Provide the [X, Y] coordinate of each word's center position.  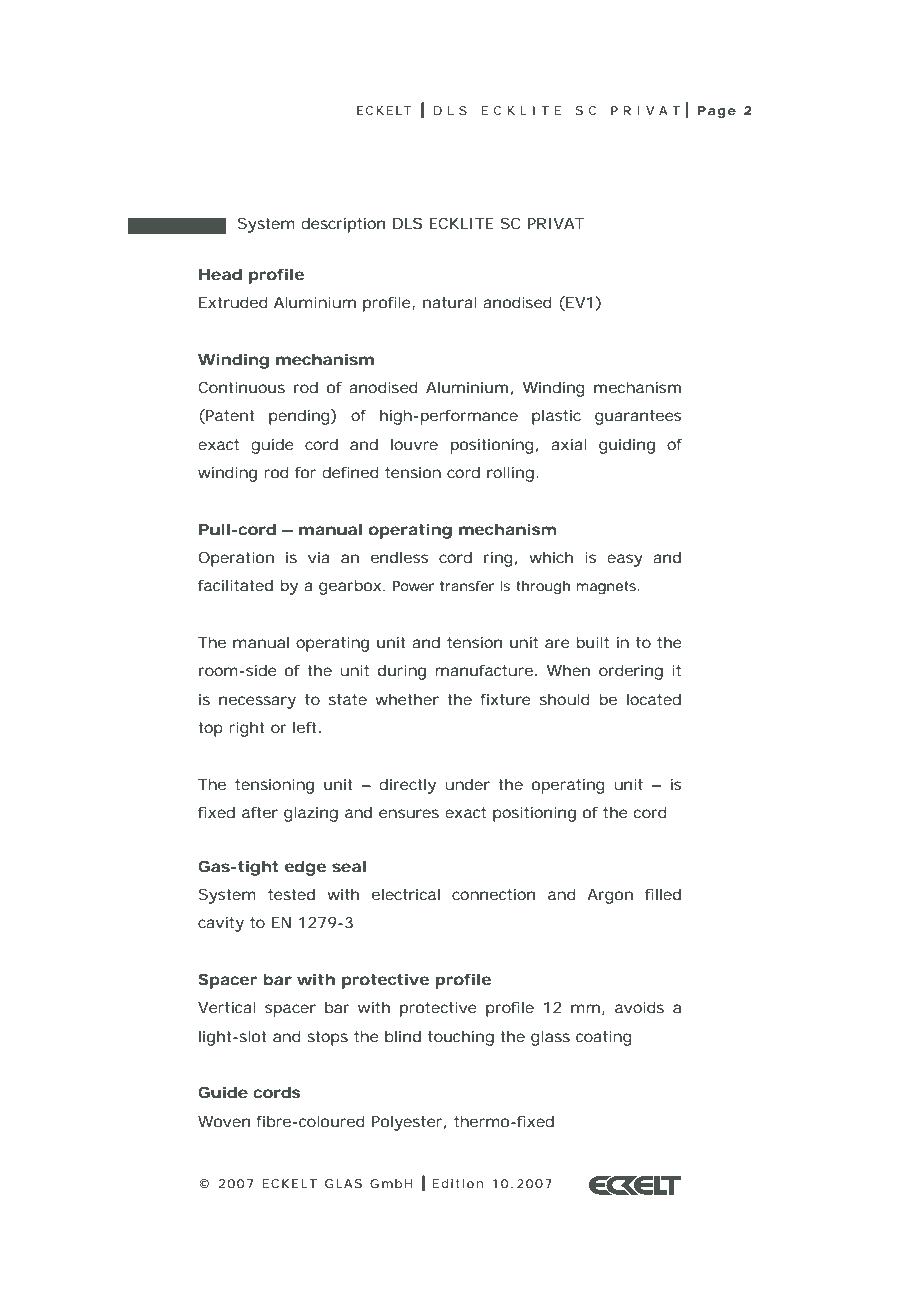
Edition [457, 1183]
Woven [224, 1121]
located [654, 699]
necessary [257, 702]
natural [450, 302]
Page [717, 112]
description [343, 225]
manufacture [484, 670]
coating [604, 1038]
